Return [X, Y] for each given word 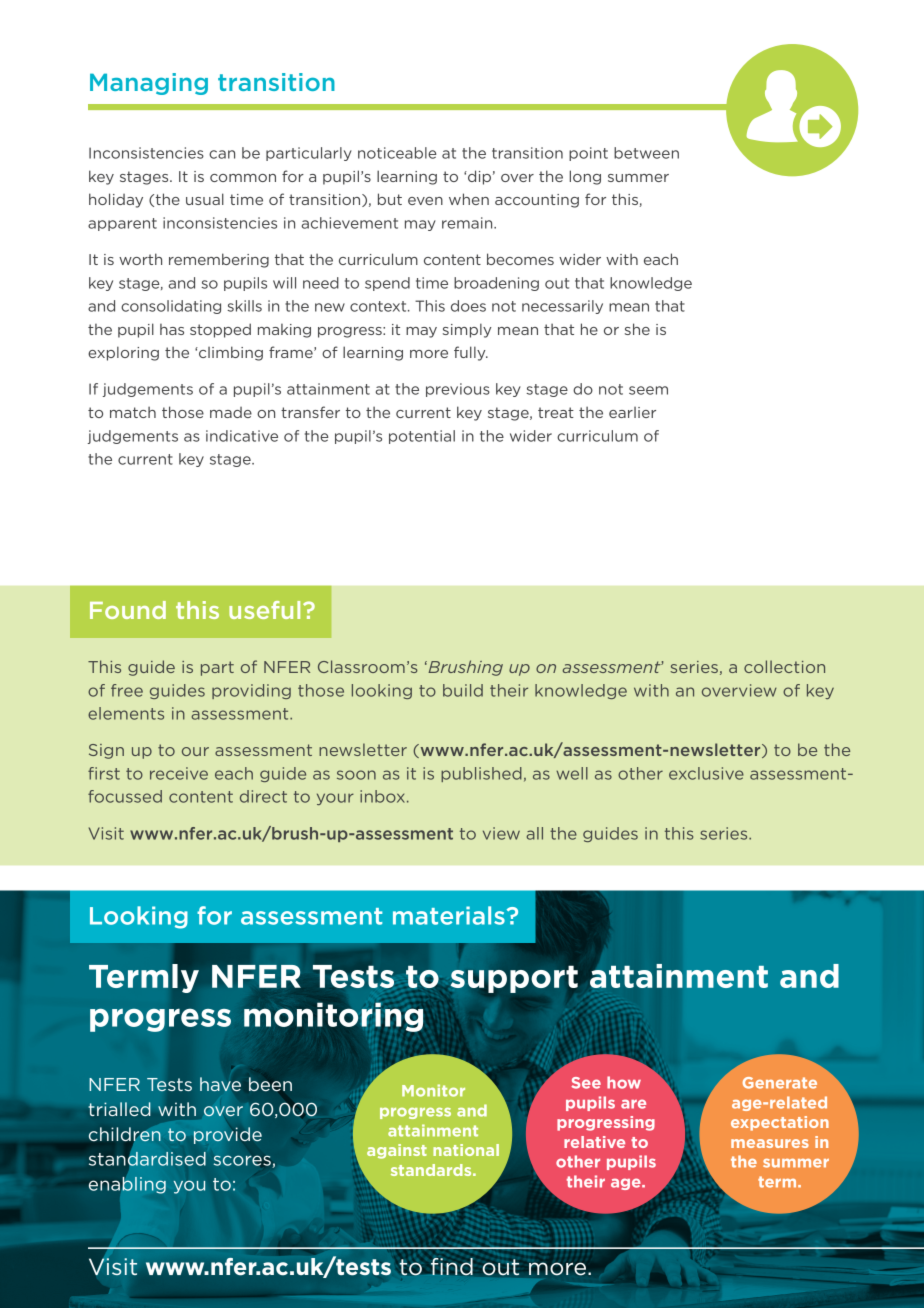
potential [422, 437]
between [646, 153]
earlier [632, 412]
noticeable [397, 153]
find [453, 1266]
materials [449, 915]
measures [770, 1143]
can [222, 154]
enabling [127, 1185]
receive [179, 773]
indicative [242, 436]
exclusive [706, 773]
